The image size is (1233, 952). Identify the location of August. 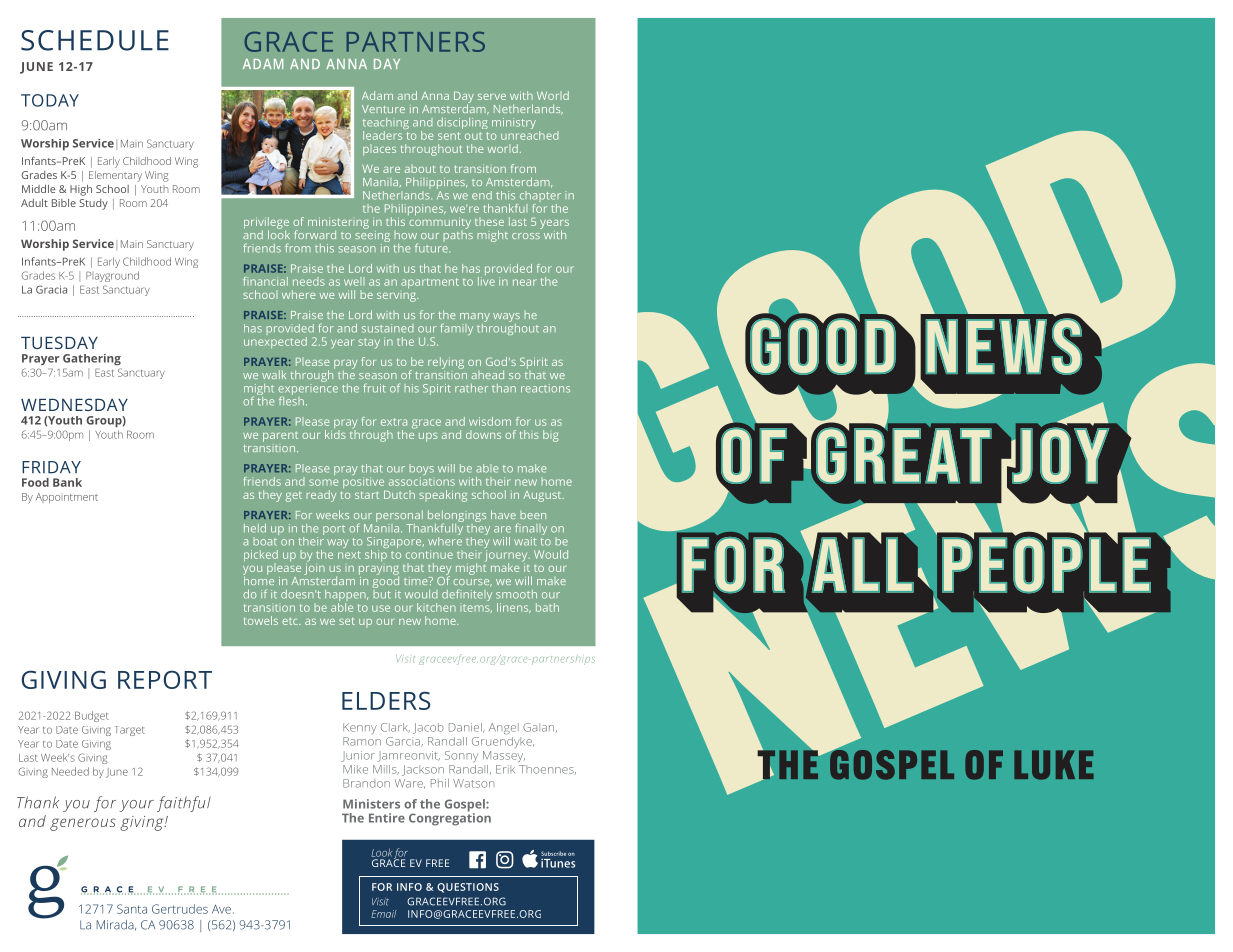
(543, 496).
